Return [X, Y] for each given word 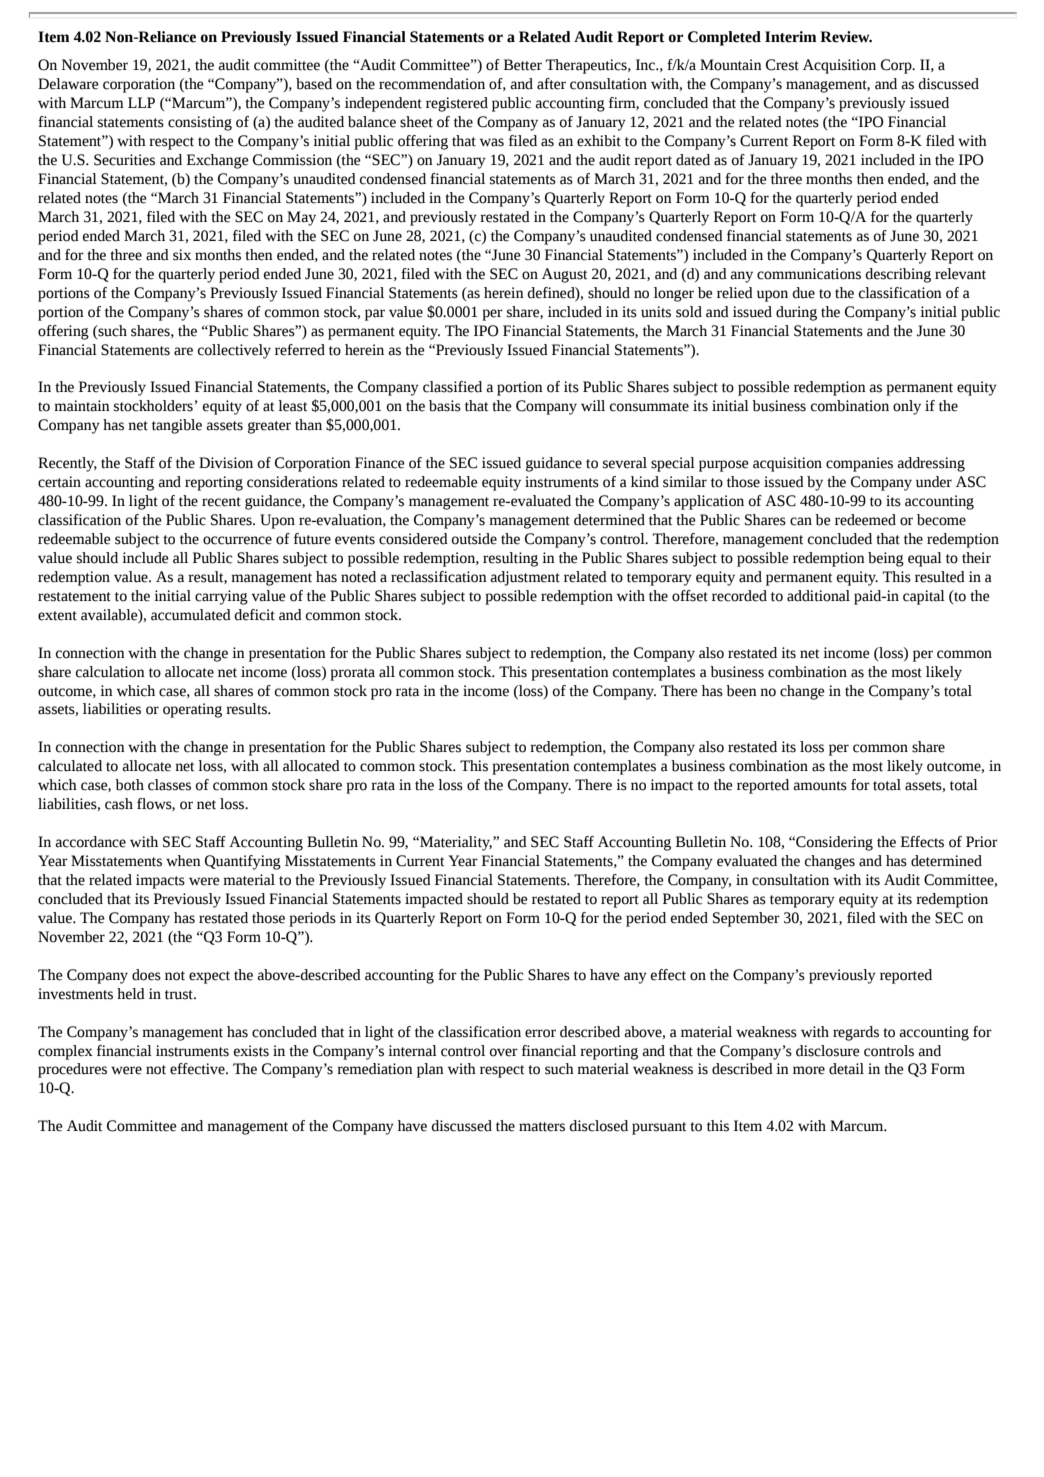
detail [846, 1069]
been [741, 691]
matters [542, 1127]
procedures [72, 1070]
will [593, 405]
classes [169, 785]
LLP [141, 102]
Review [846, 37]
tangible [177, 426]
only [907, 407]
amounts [820, 786]
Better [523, 65]
